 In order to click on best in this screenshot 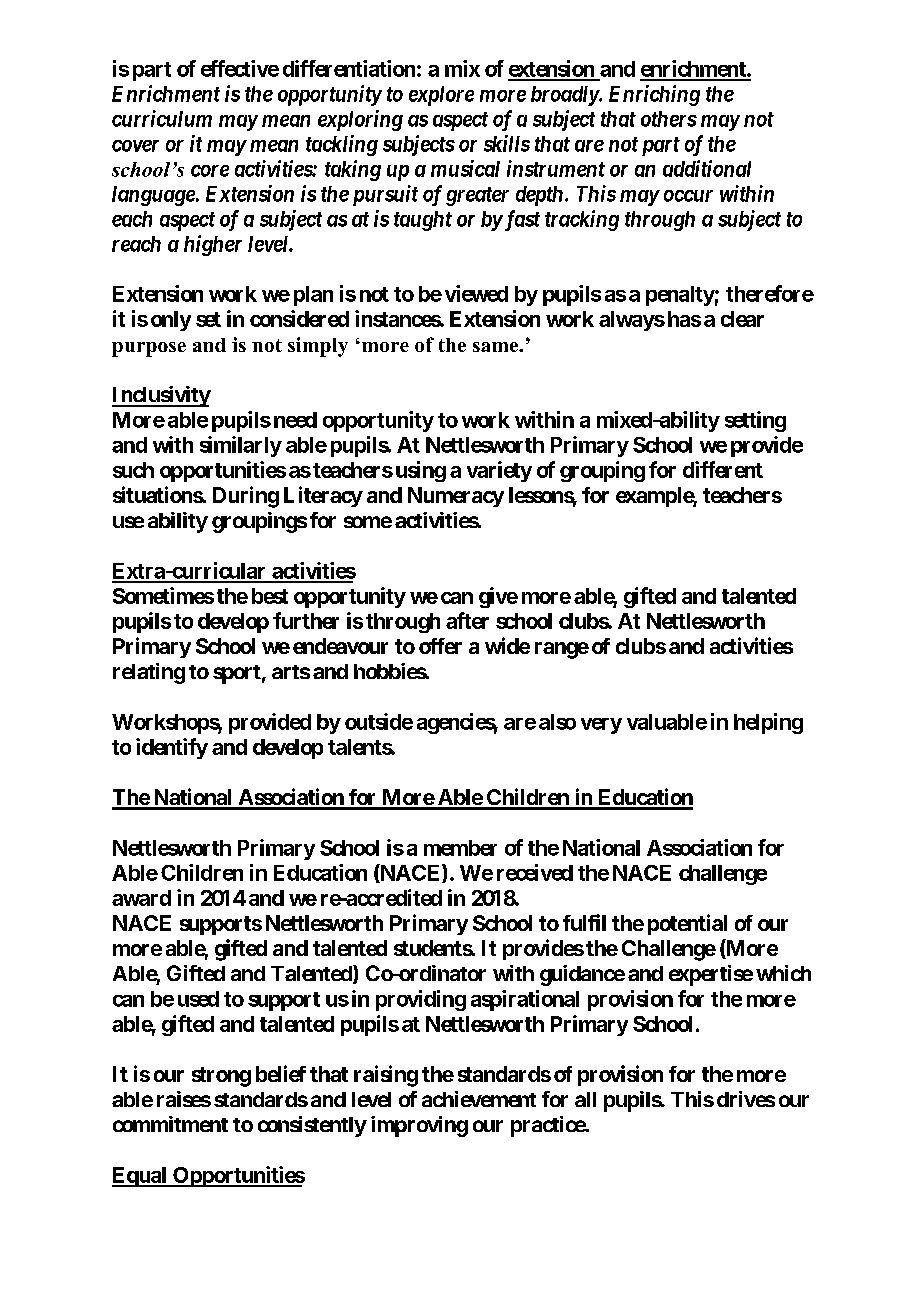, I will do `click(270, 596)`.
